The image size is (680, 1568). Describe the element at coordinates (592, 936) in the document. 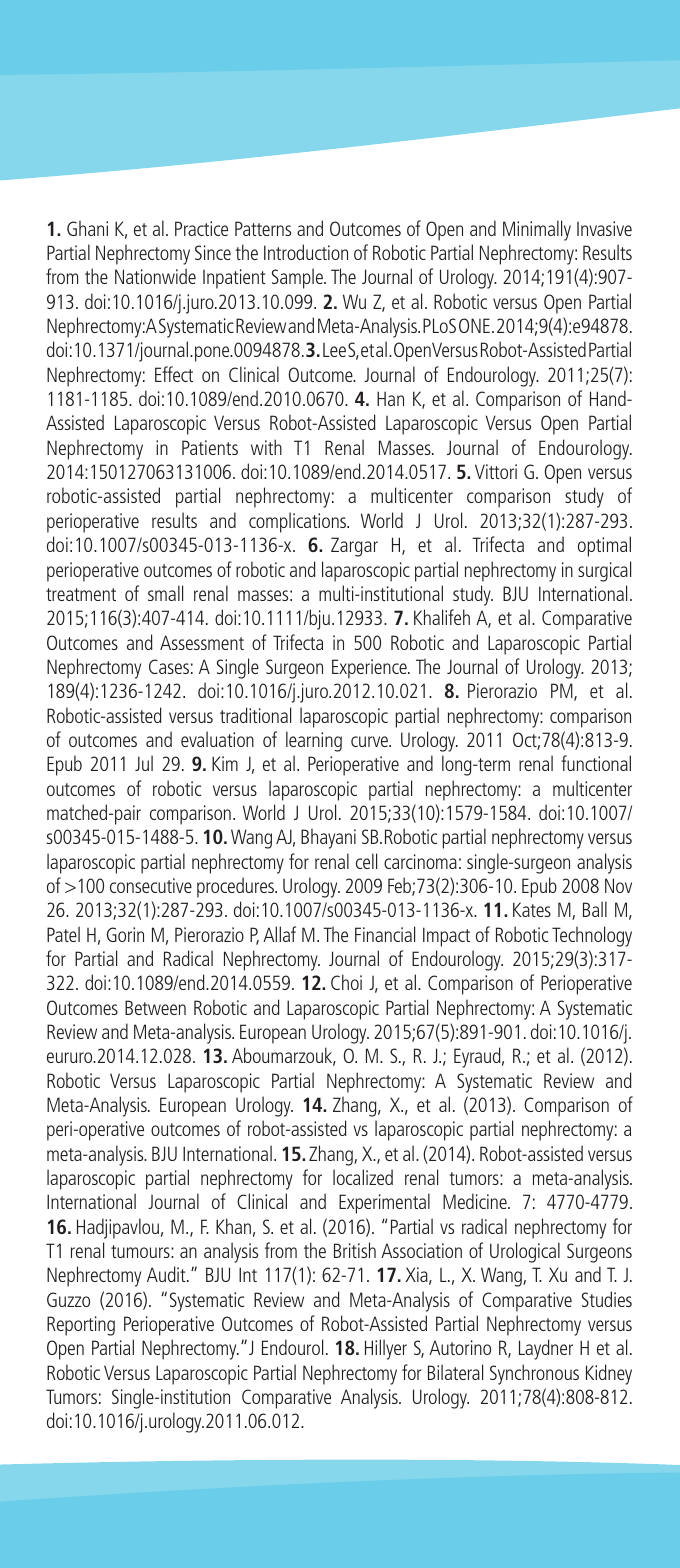

I see `Technology` at that location.
